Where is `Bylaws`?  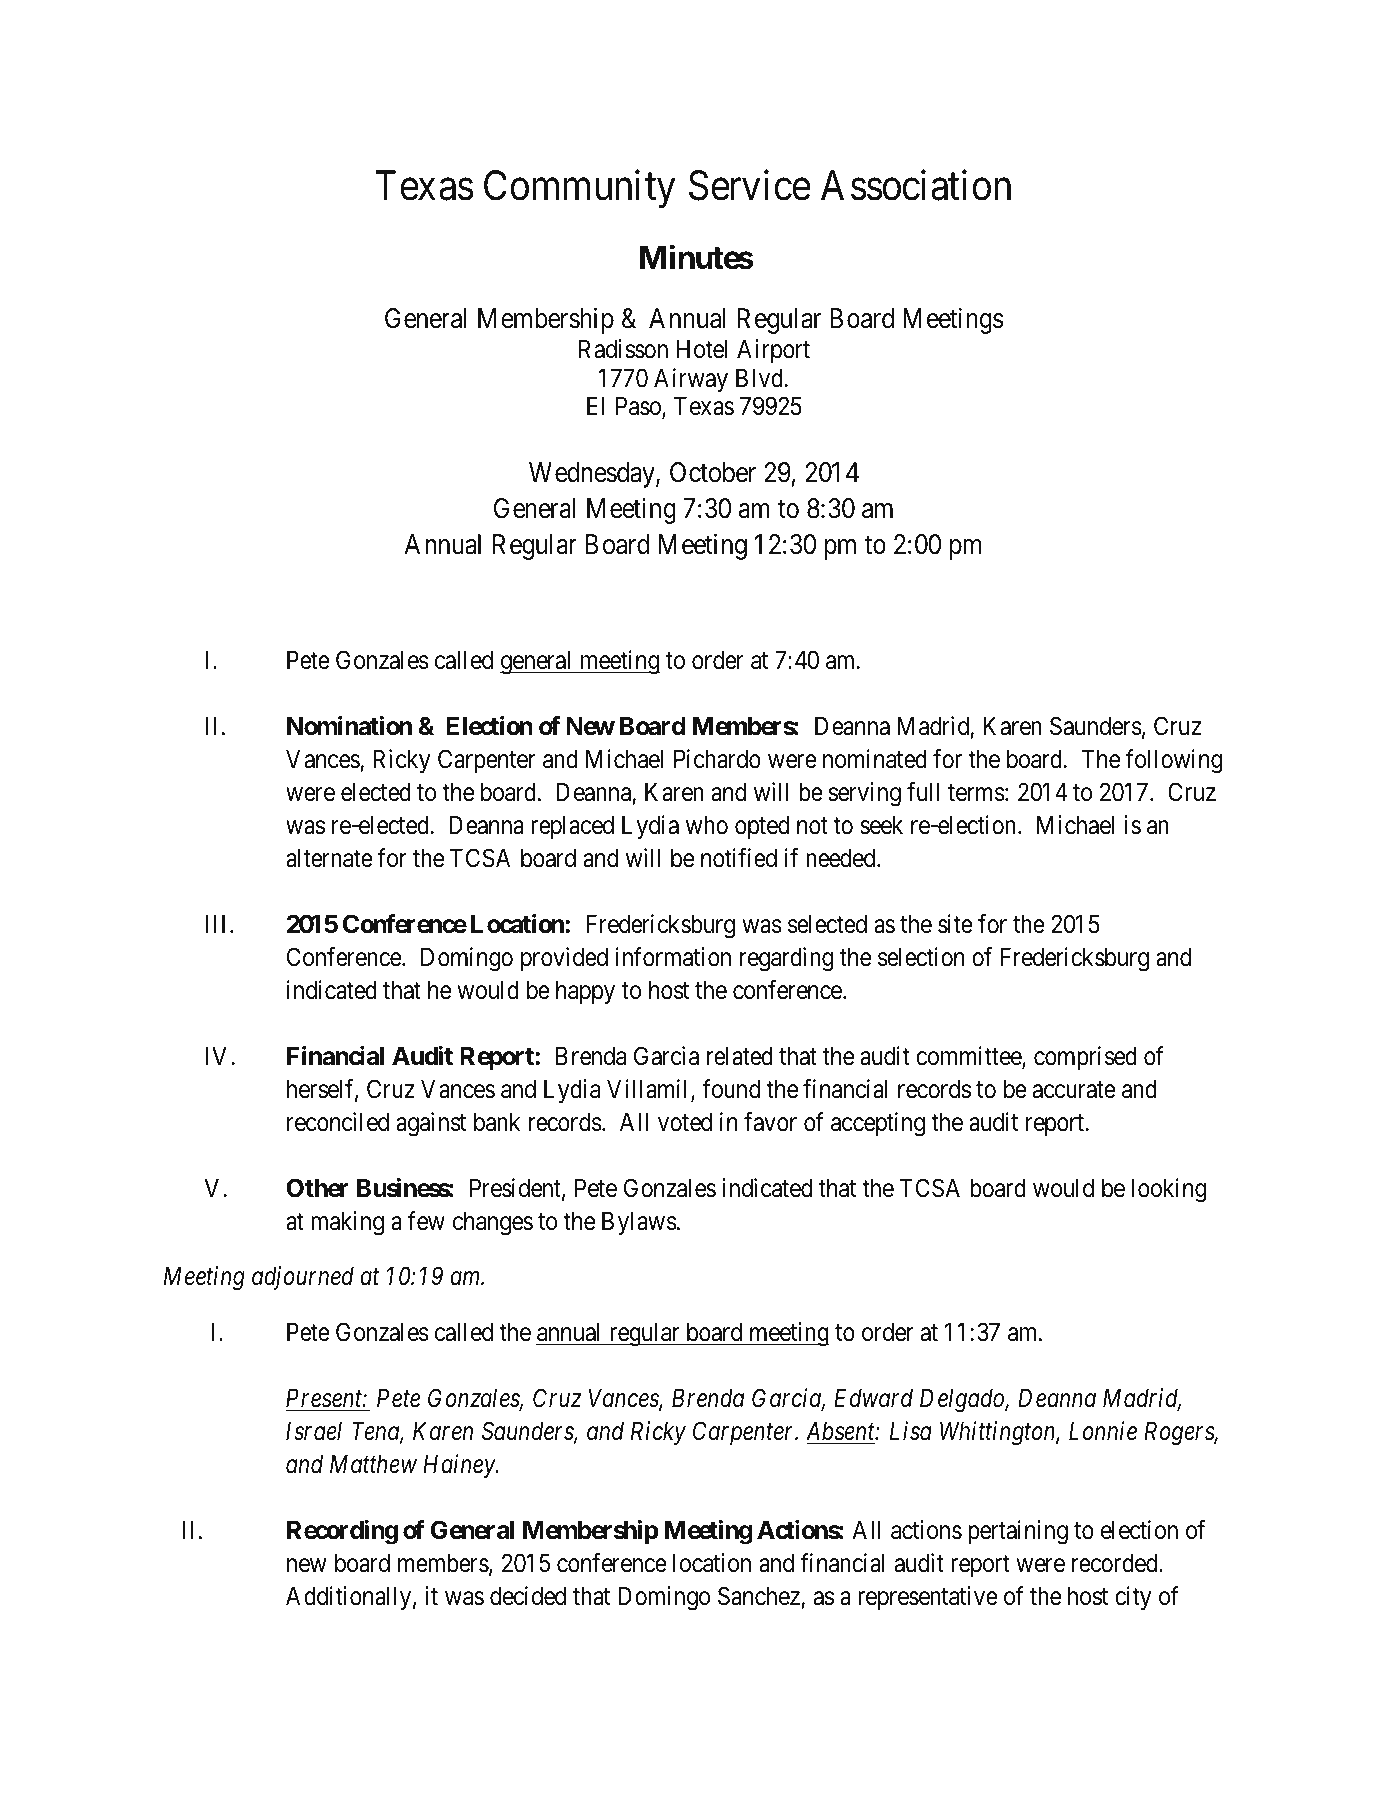
Bylaws is located at coordinates (639, 1223).
